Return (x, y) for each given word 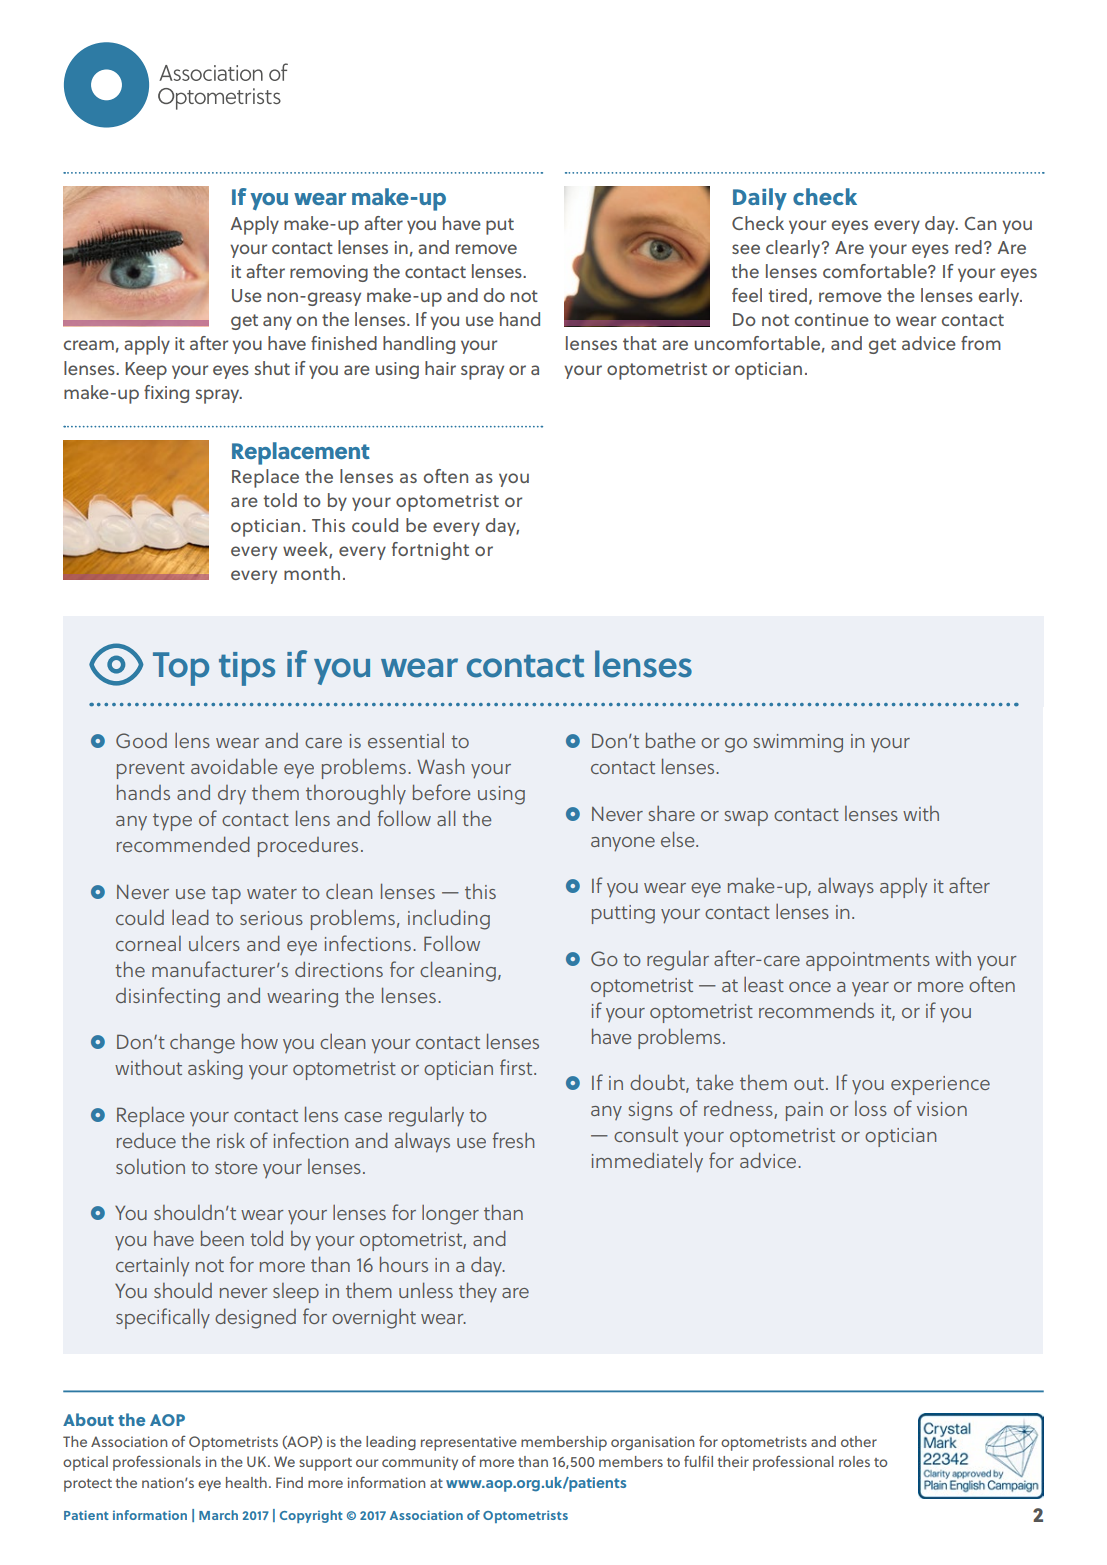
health (246, 1482)
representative (469, 1443)
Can (980, 223)
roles (854, 1461)
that (640, 343)
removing (329, 273)
